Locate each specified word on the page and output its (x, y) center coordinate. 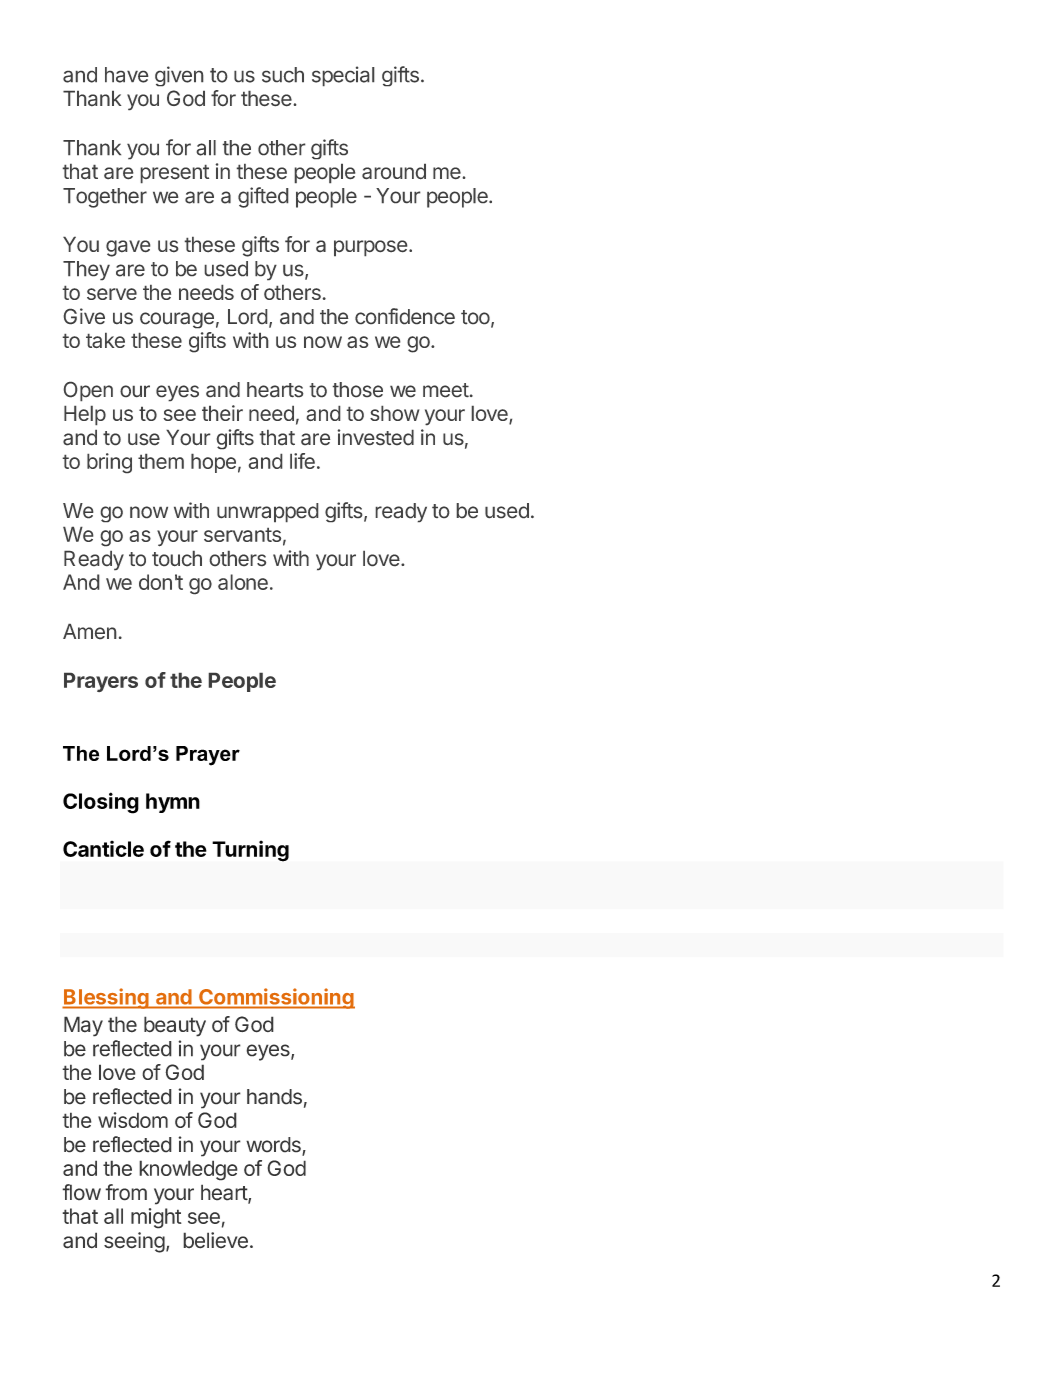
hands (274, 1097)
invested (375, 437)
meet (446, 390)
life (302, 461)
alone (243, 582)
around (394, 171)
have (127, 75)
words (274, 1146)
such (283, 75)
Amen (90, 631)
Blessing (106, 998)
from (126, 1192)
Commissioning (276, 998)
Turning (250, 851)
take (105, 340)
